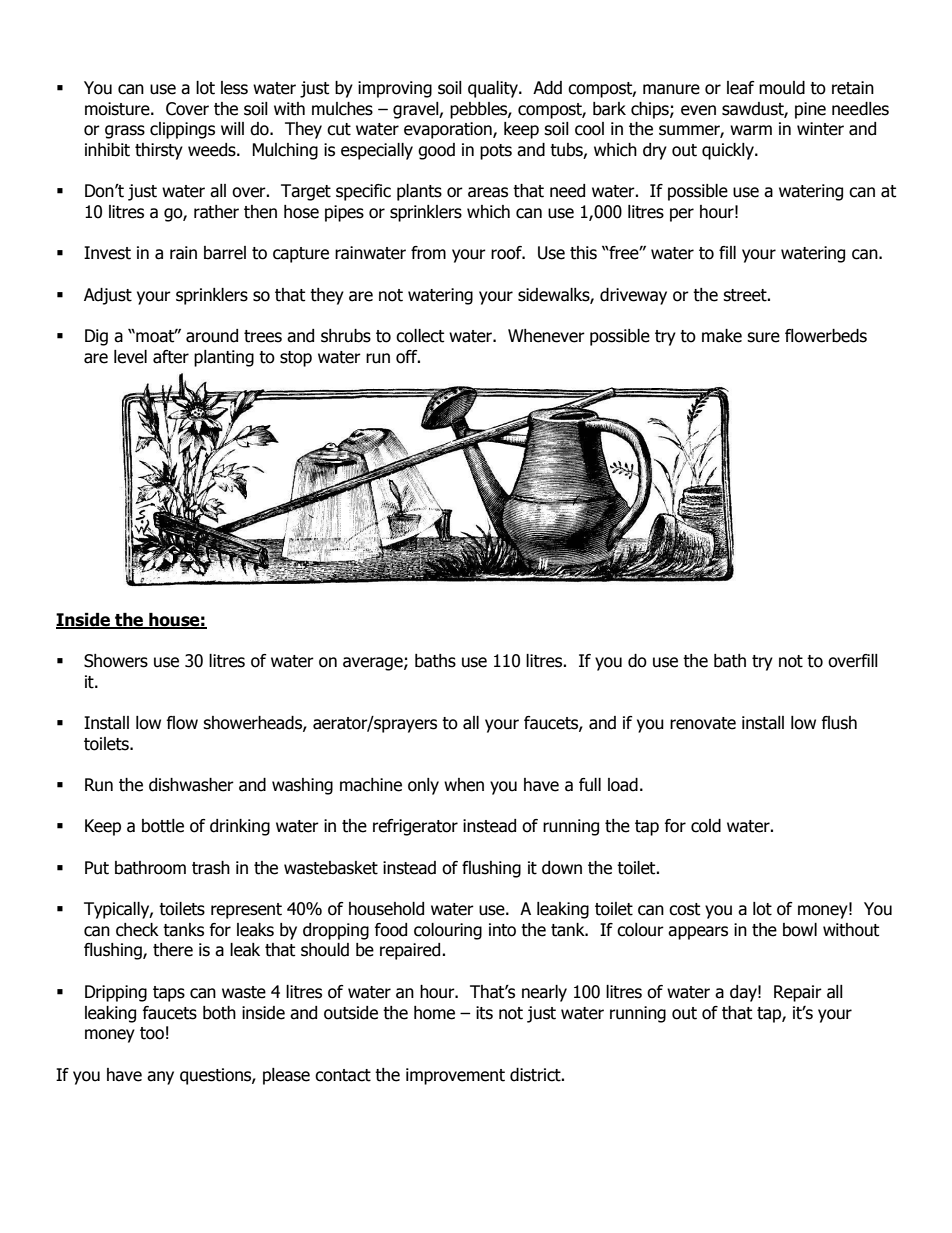 This image has width=952, height=1233. What do you see at coordinates (160, 1078) in the image?
I see `any` at bounding box center [160, 1078].
